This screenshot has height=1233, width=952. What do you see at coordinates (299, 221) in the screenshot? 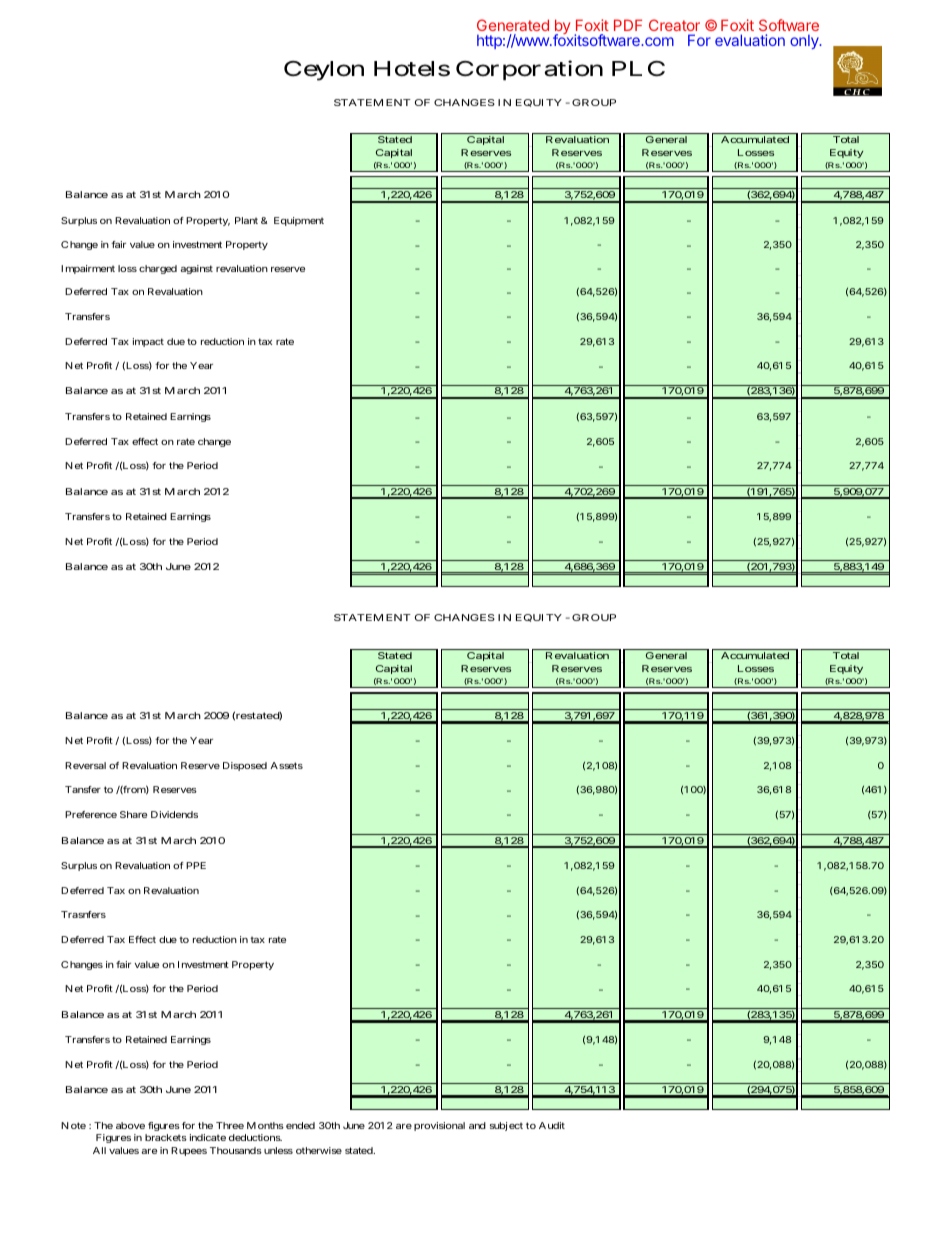
I see `Equipment` at bounding box center [299, 221].
